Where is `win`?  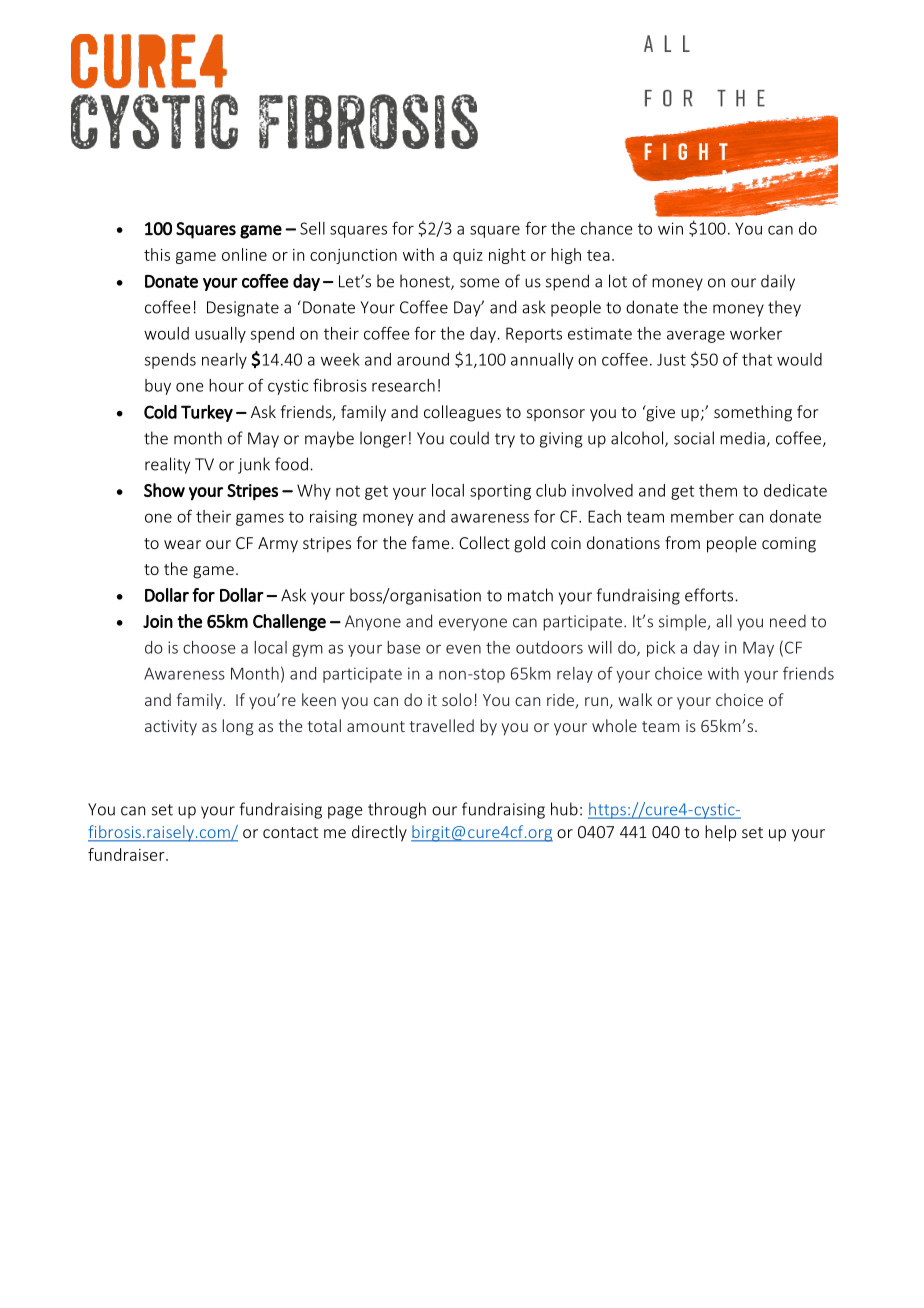 win is located at coordinates (670, 228).
